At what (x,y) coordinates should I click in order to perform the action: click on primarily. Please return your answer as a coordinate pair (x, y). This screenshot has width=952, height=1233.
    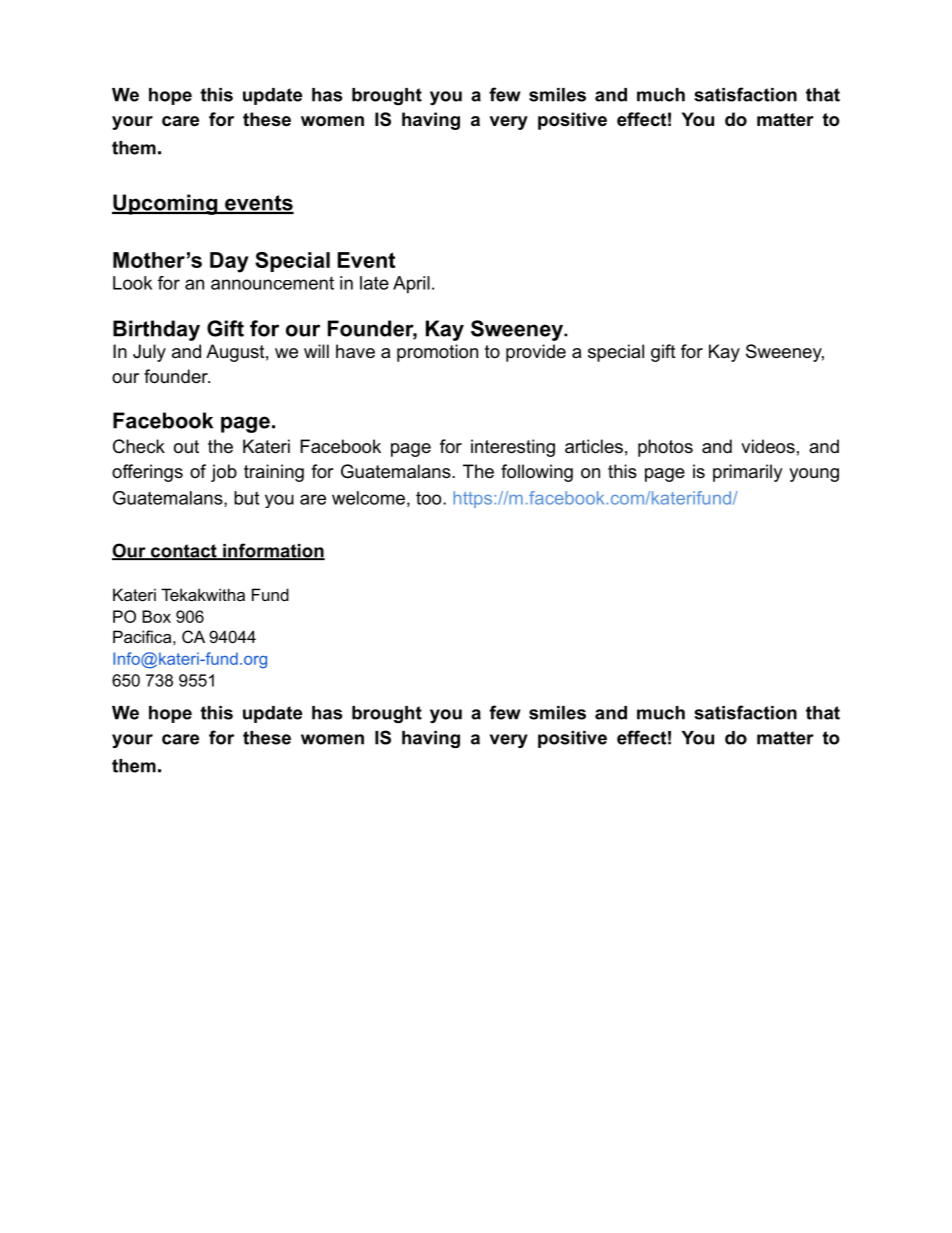
    Looking at the image, I should click on (748, 473).
